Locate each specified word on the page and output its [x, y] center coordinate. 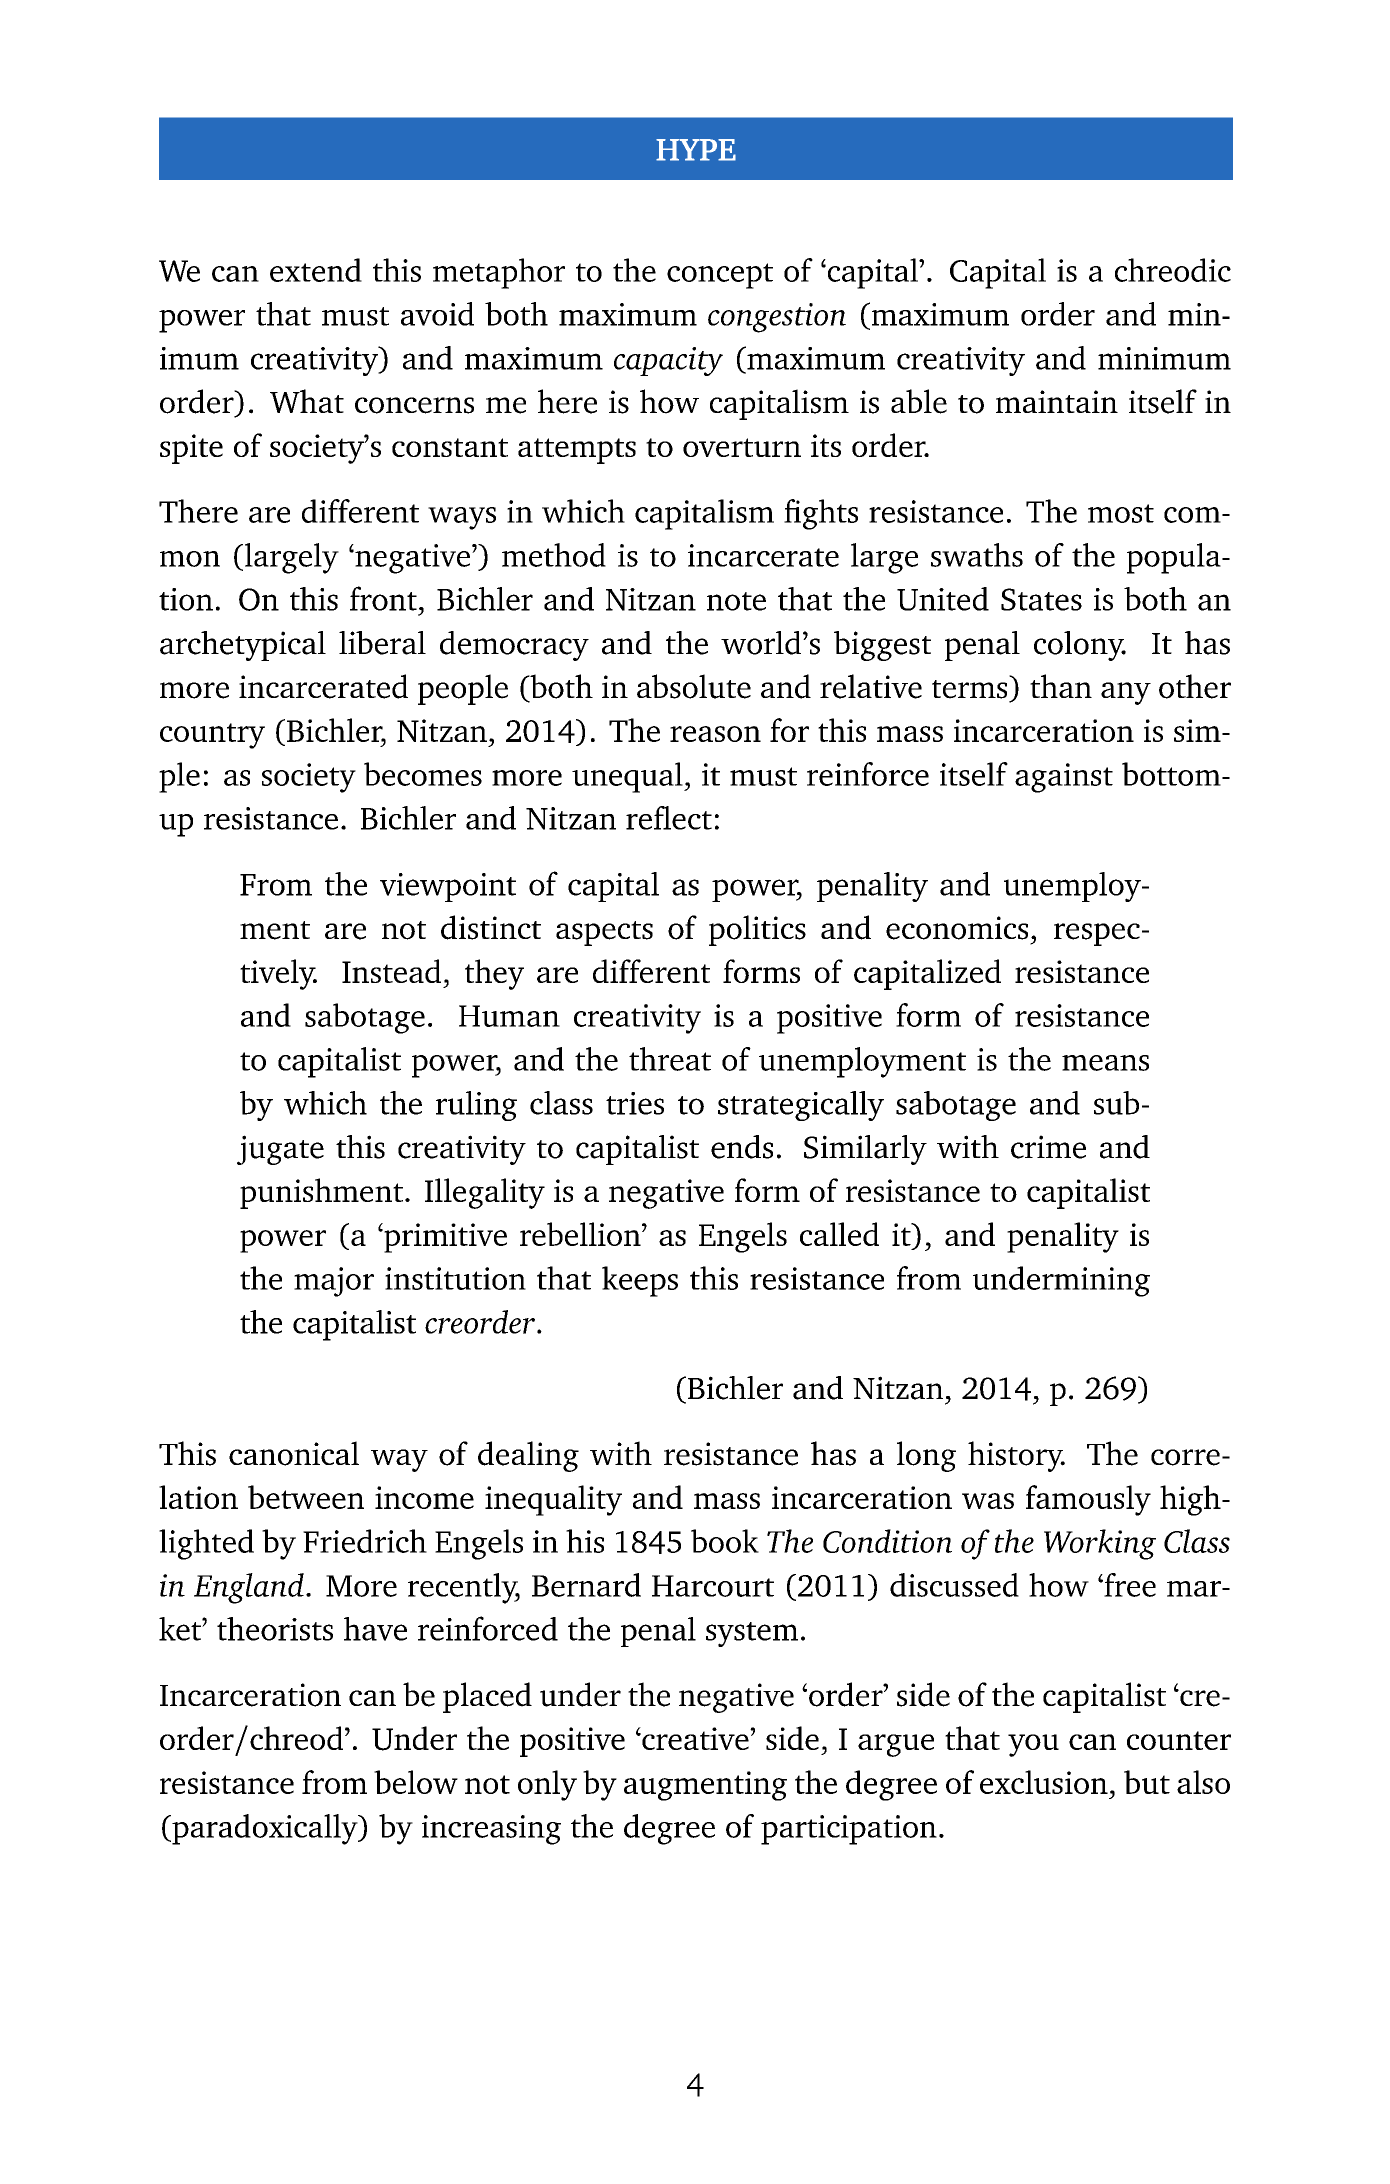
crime [1048, 1147]
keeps [640, 1281]
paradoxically [265, 1829]
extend [316, 270]
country [212, 736]
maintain [1057, 401]
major [334, 1282]
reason [715, 734]
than [1061, 686]
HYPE [696, 150]
